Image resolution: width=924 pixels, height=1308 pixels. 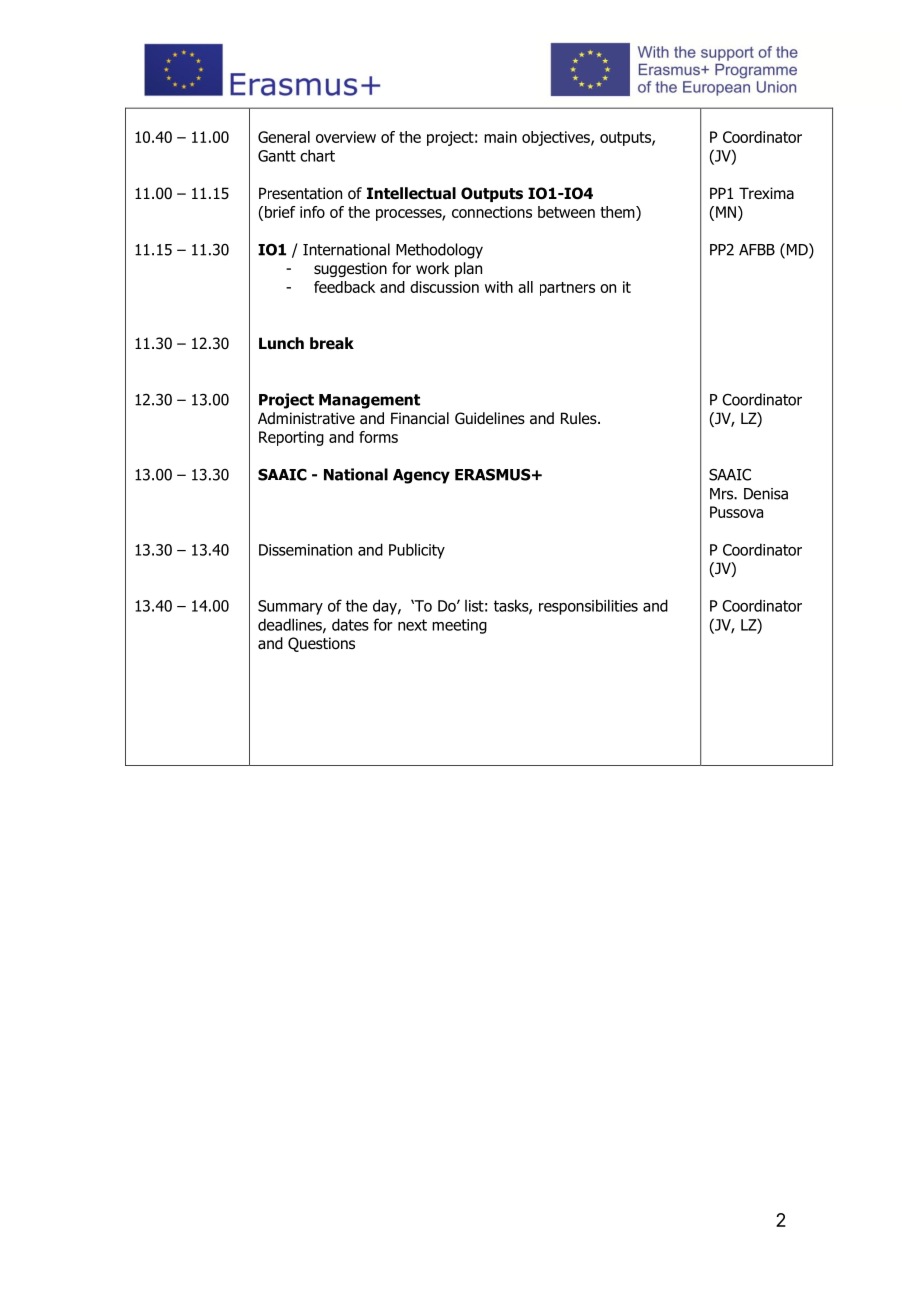 I want to click on partners, so click(x=567, y=289).
